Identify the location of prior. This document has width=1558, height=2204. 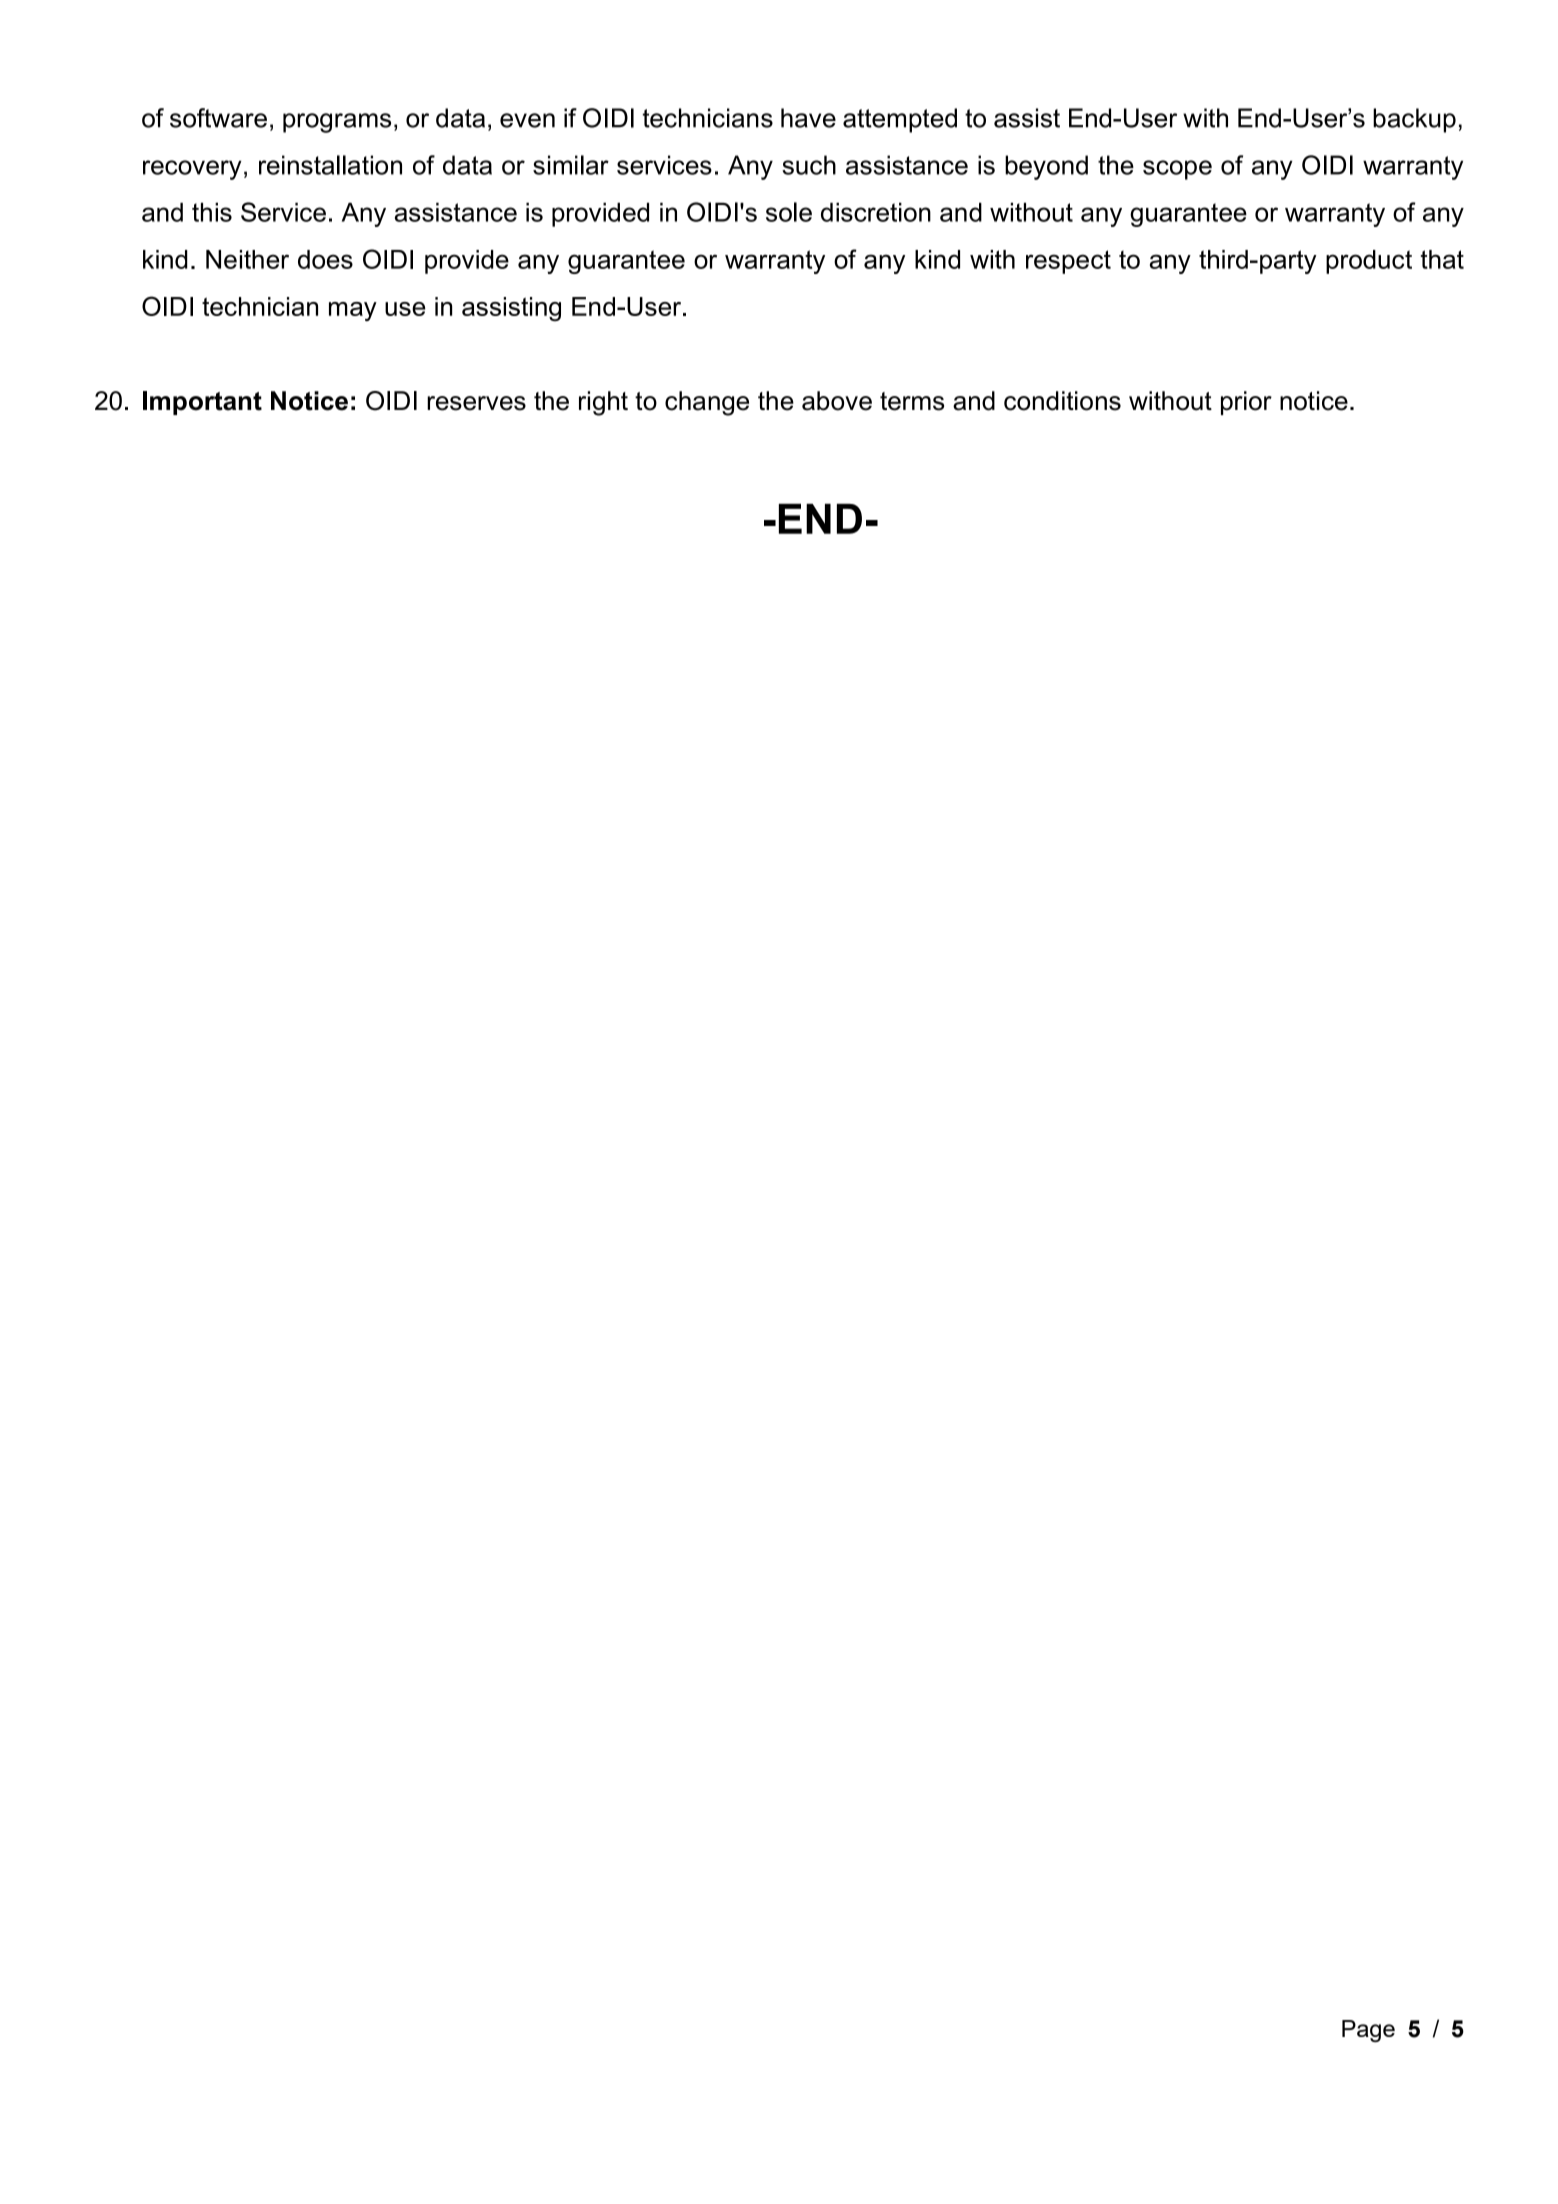
(1246, 403).
